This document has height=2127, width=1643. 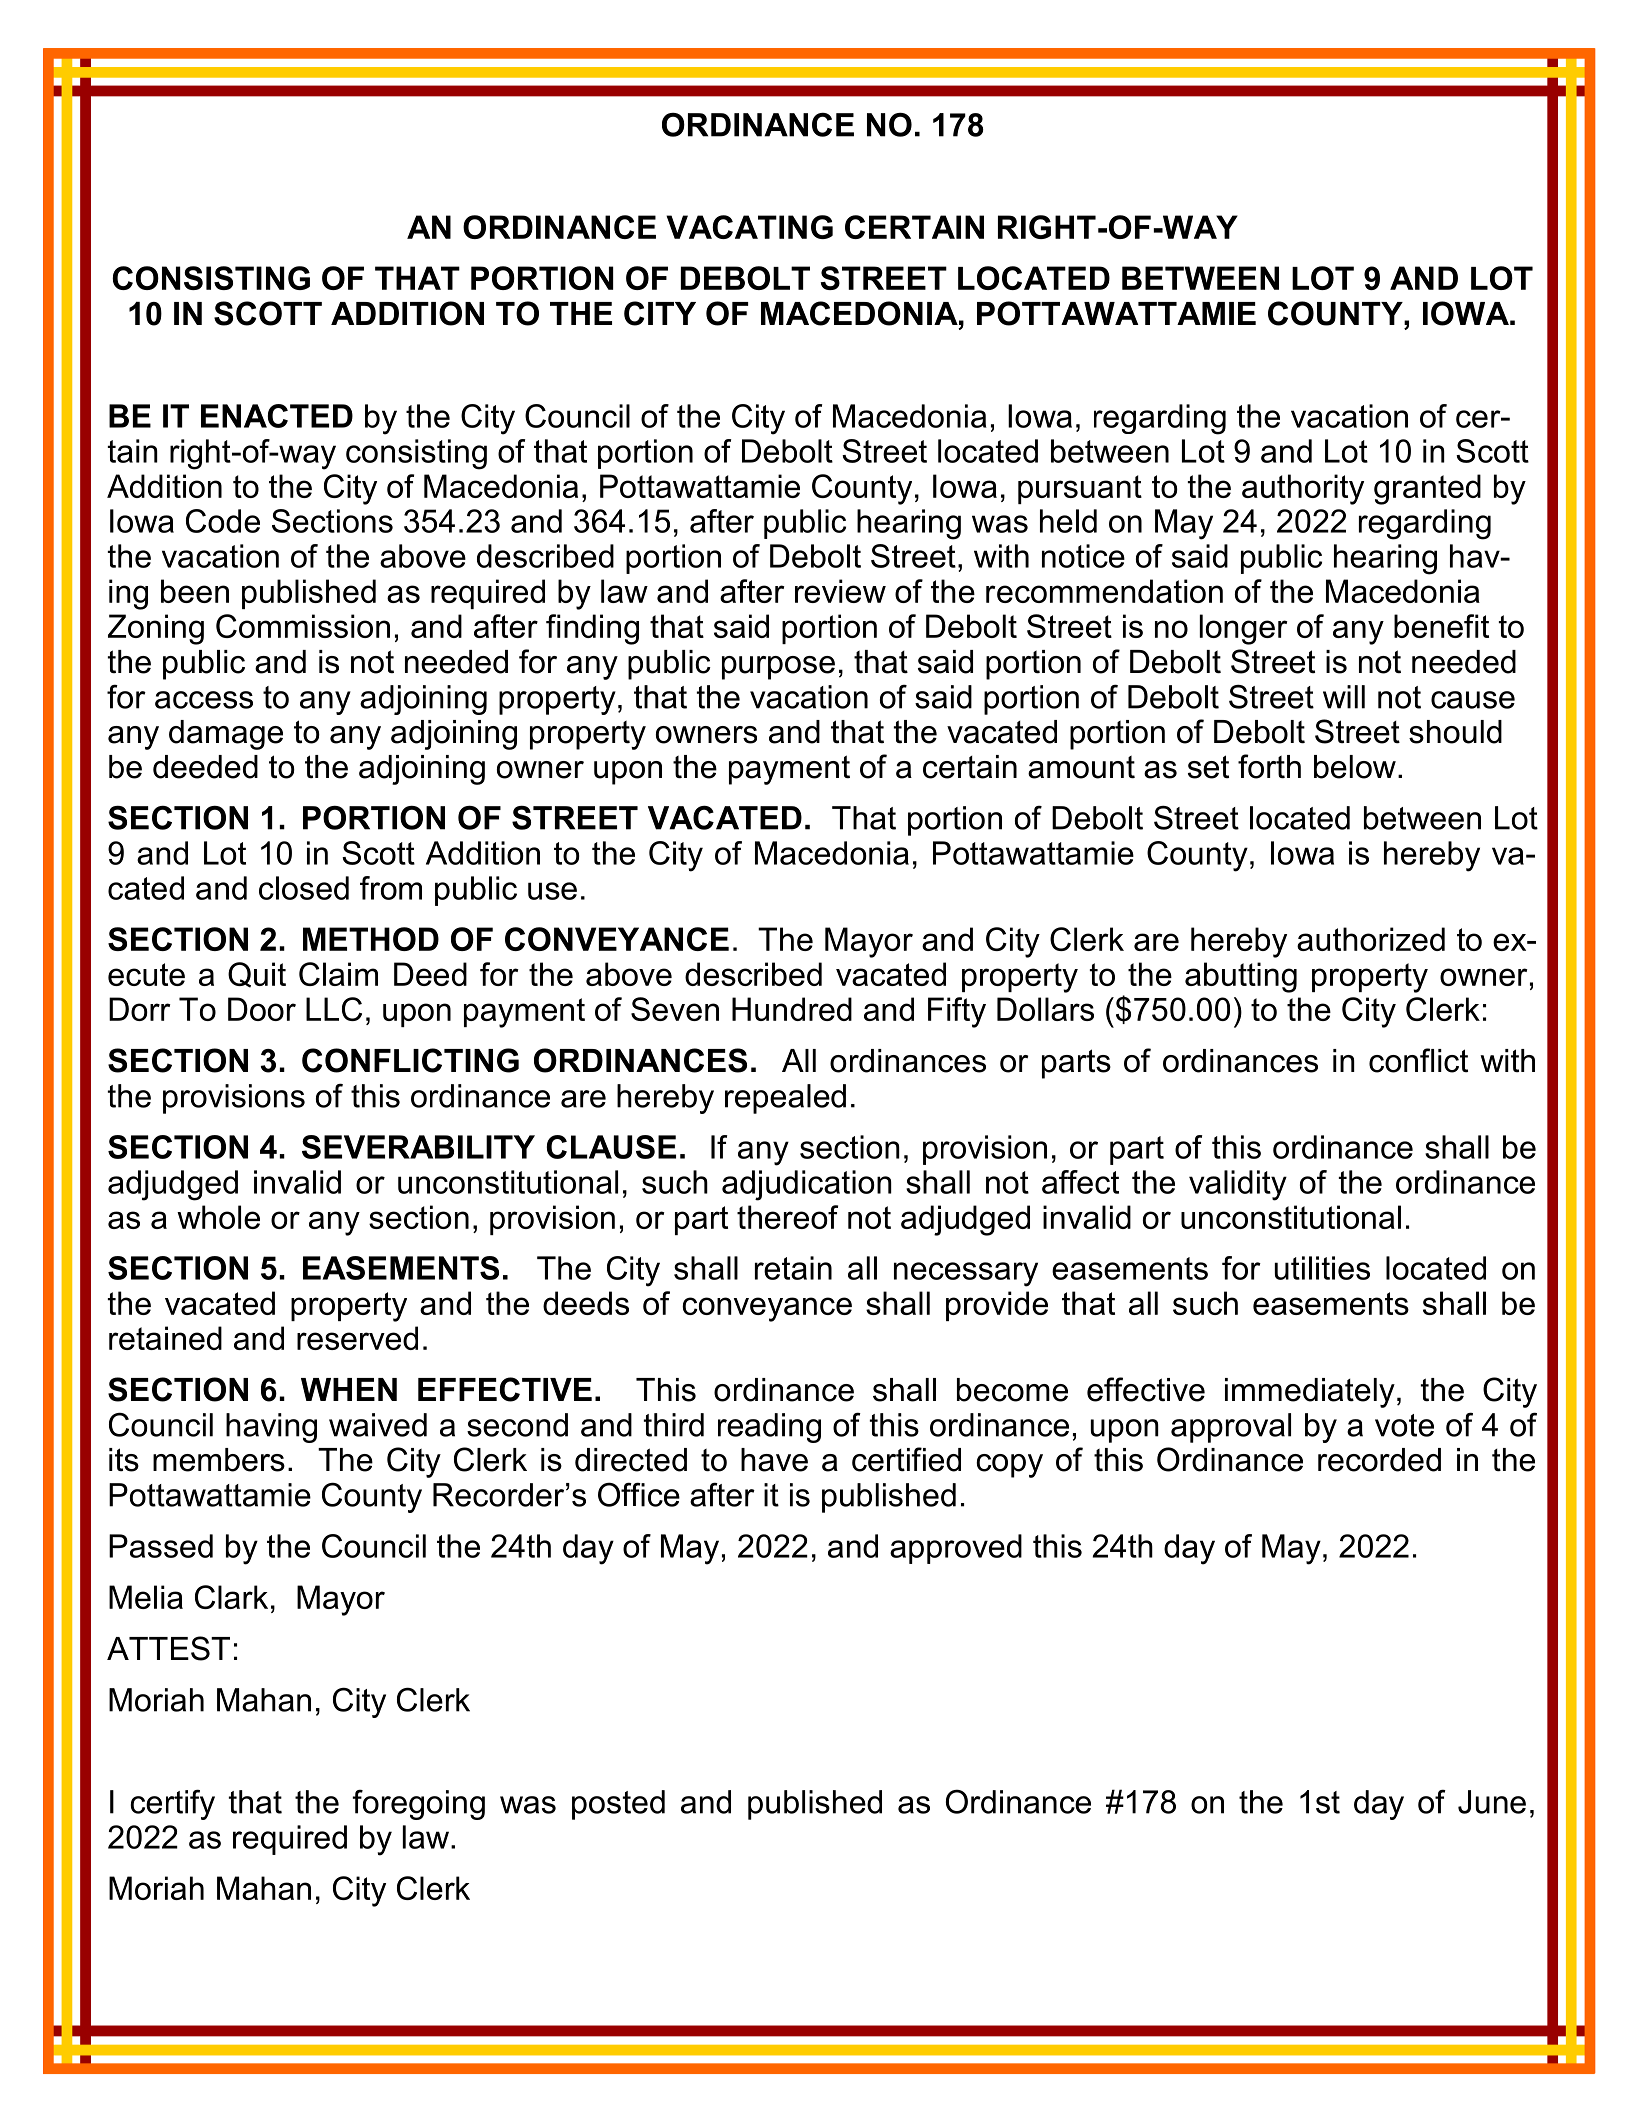 What do you see at coordinates (277, 416) in the document?
I see `ENACTED` at bounding box center [277, 416].
